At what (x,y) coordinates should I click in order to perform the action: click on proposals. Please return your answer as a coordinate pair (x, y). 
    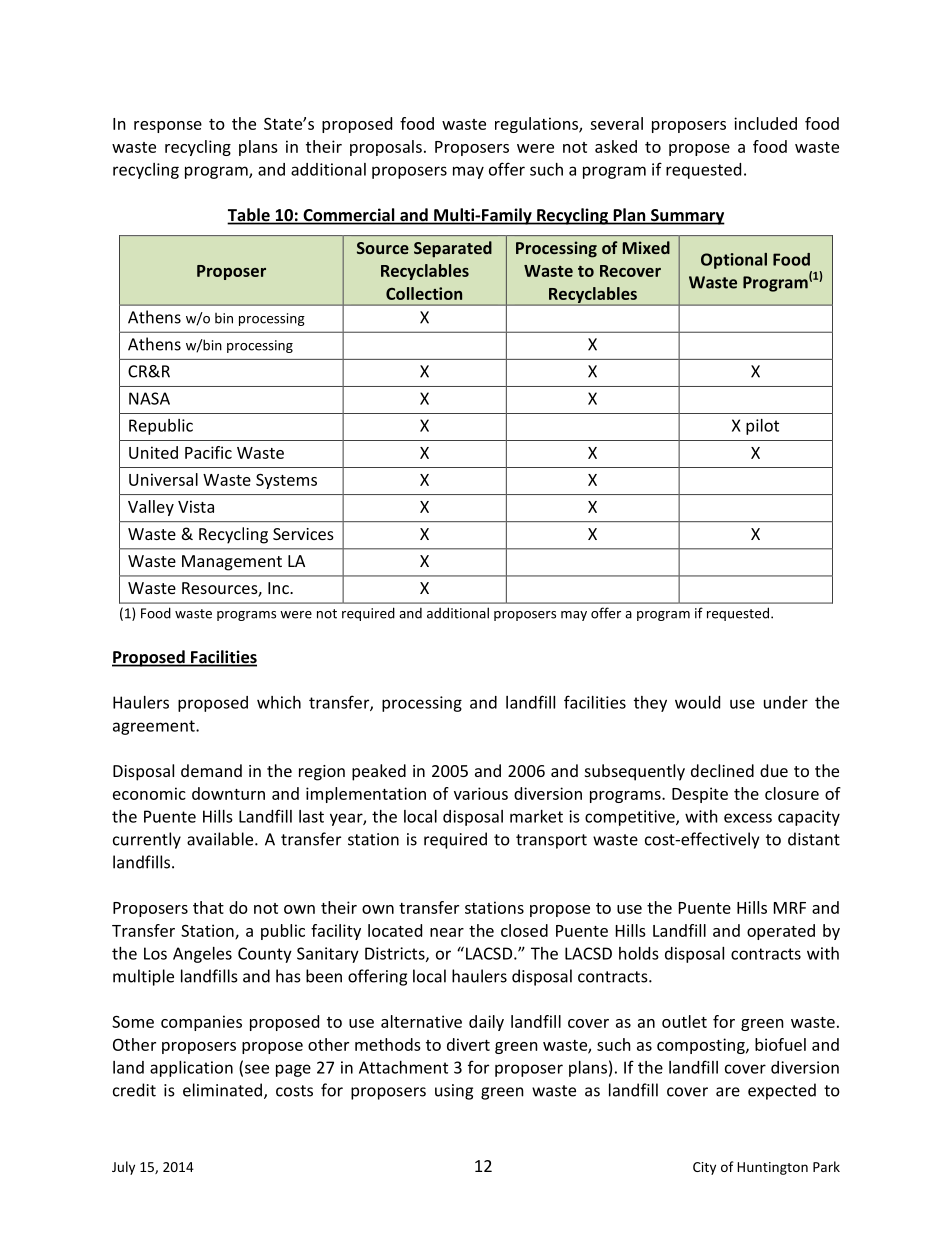
    Looking at the image, I should click on (386, 148).
